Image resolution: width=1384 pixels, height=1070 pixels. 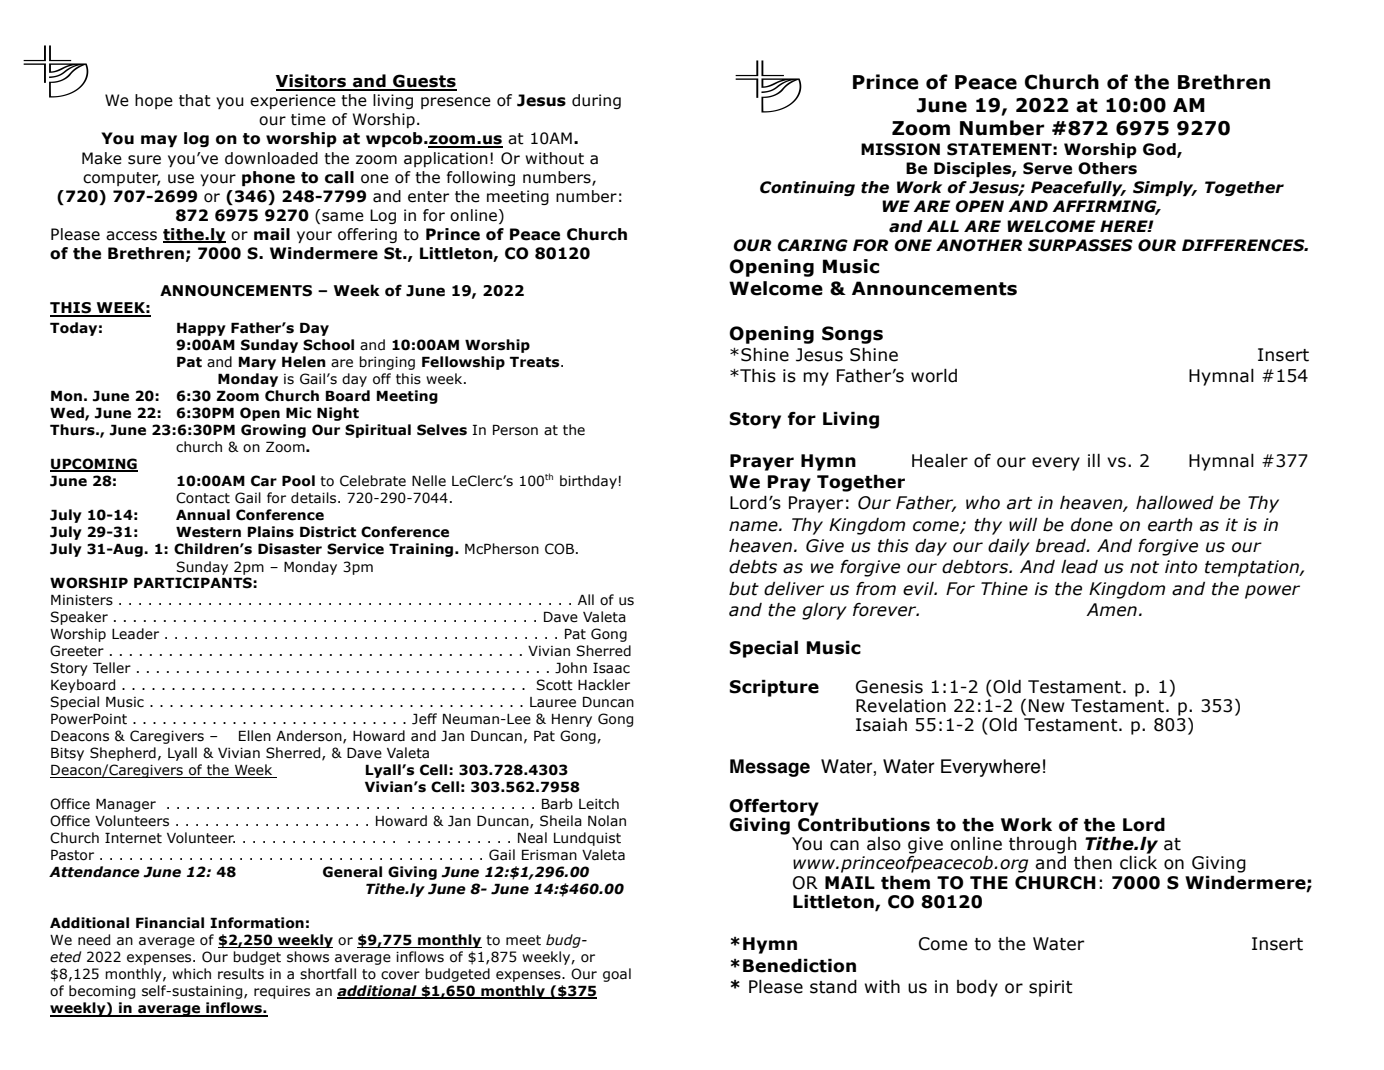 What do you see at coordinates (191, 974) in the screenshot?
I see `which` at bounding box center [191, 974].
